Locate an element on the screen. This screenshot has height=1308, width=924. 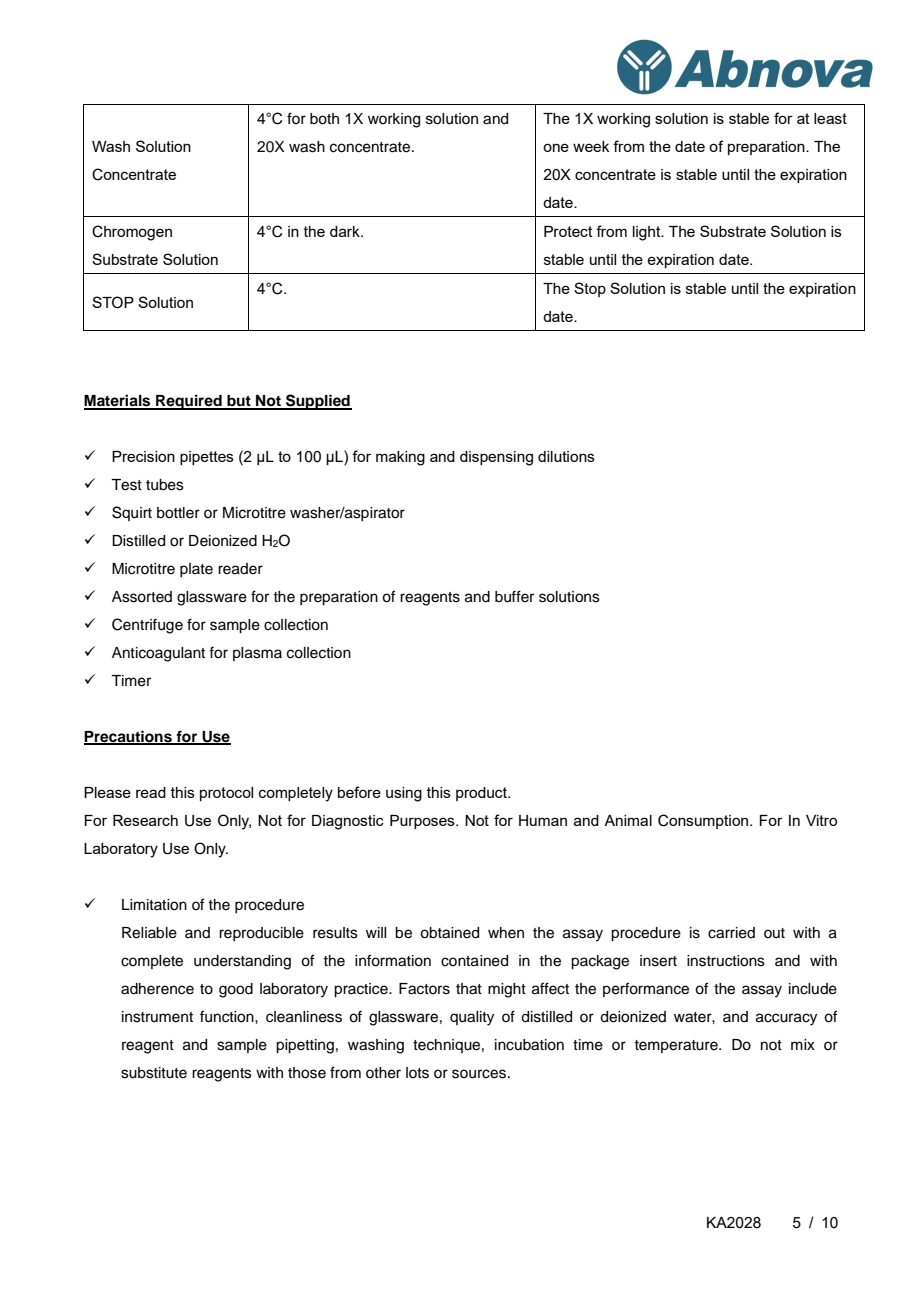
Research is located at coordinates (145, 820).
